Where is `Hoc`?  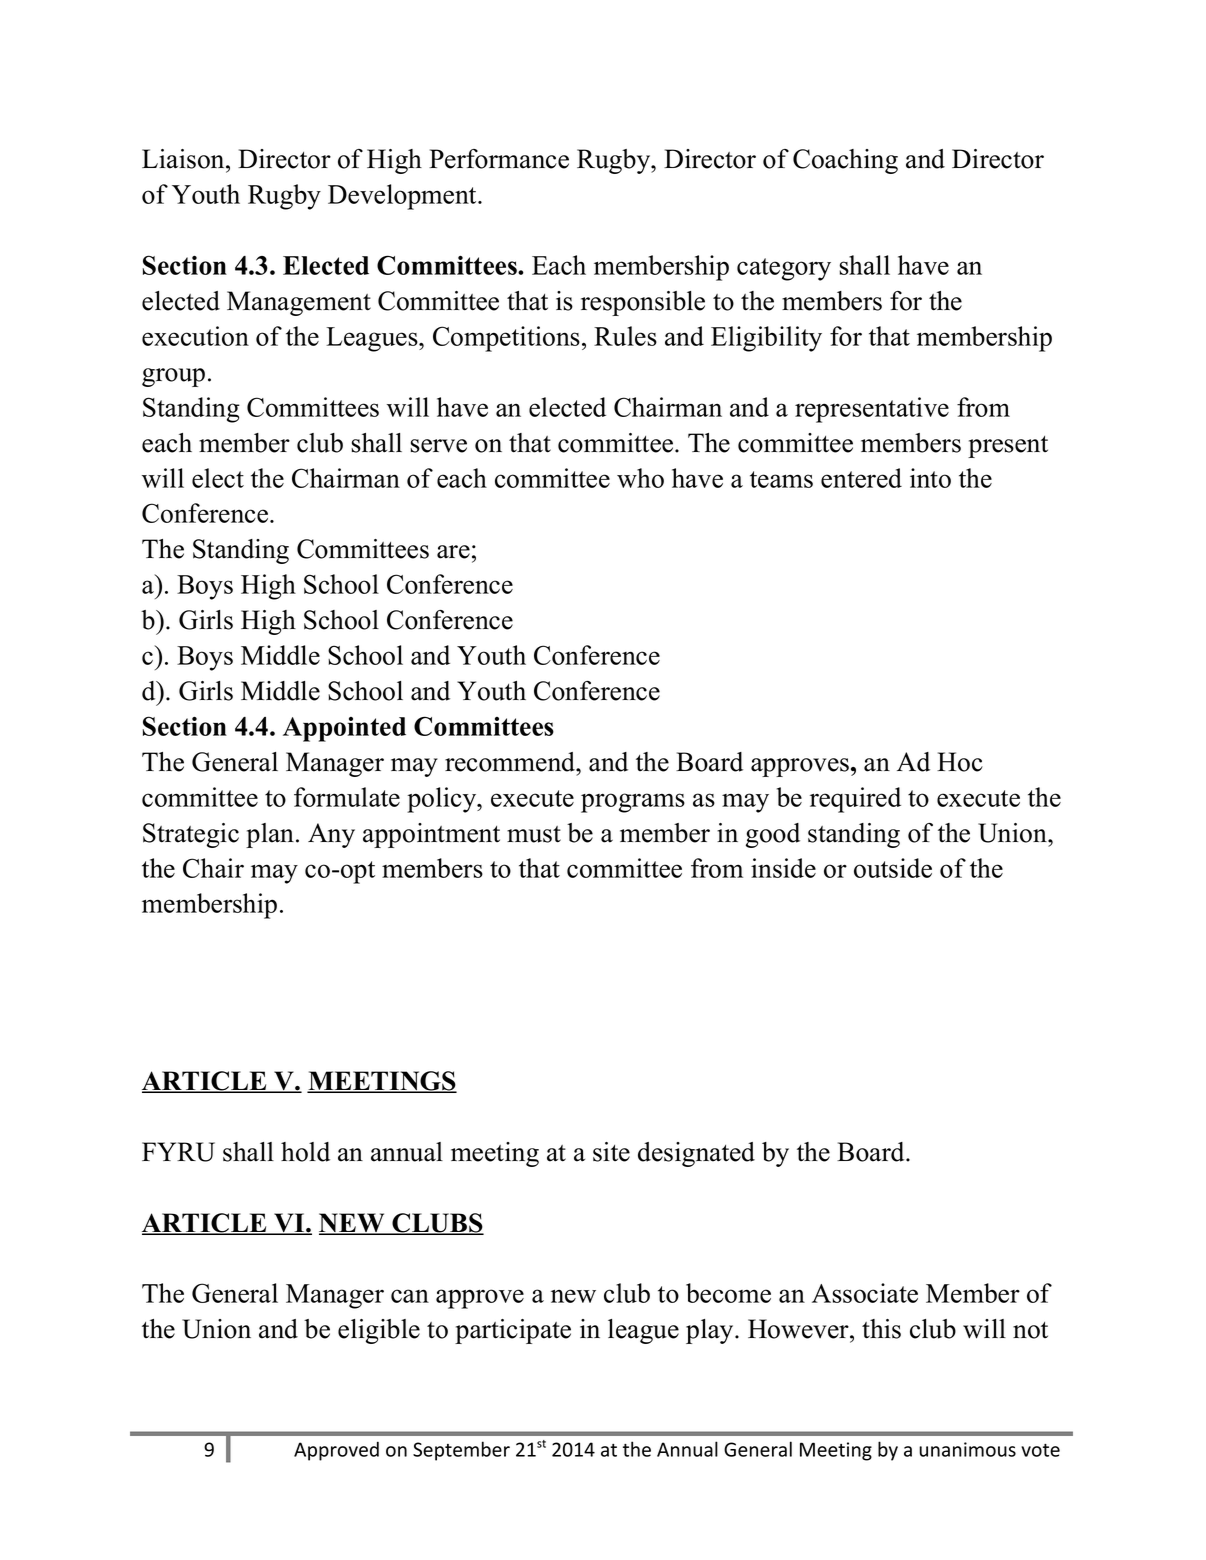
Hoc is located at coordinates (960, 762).
